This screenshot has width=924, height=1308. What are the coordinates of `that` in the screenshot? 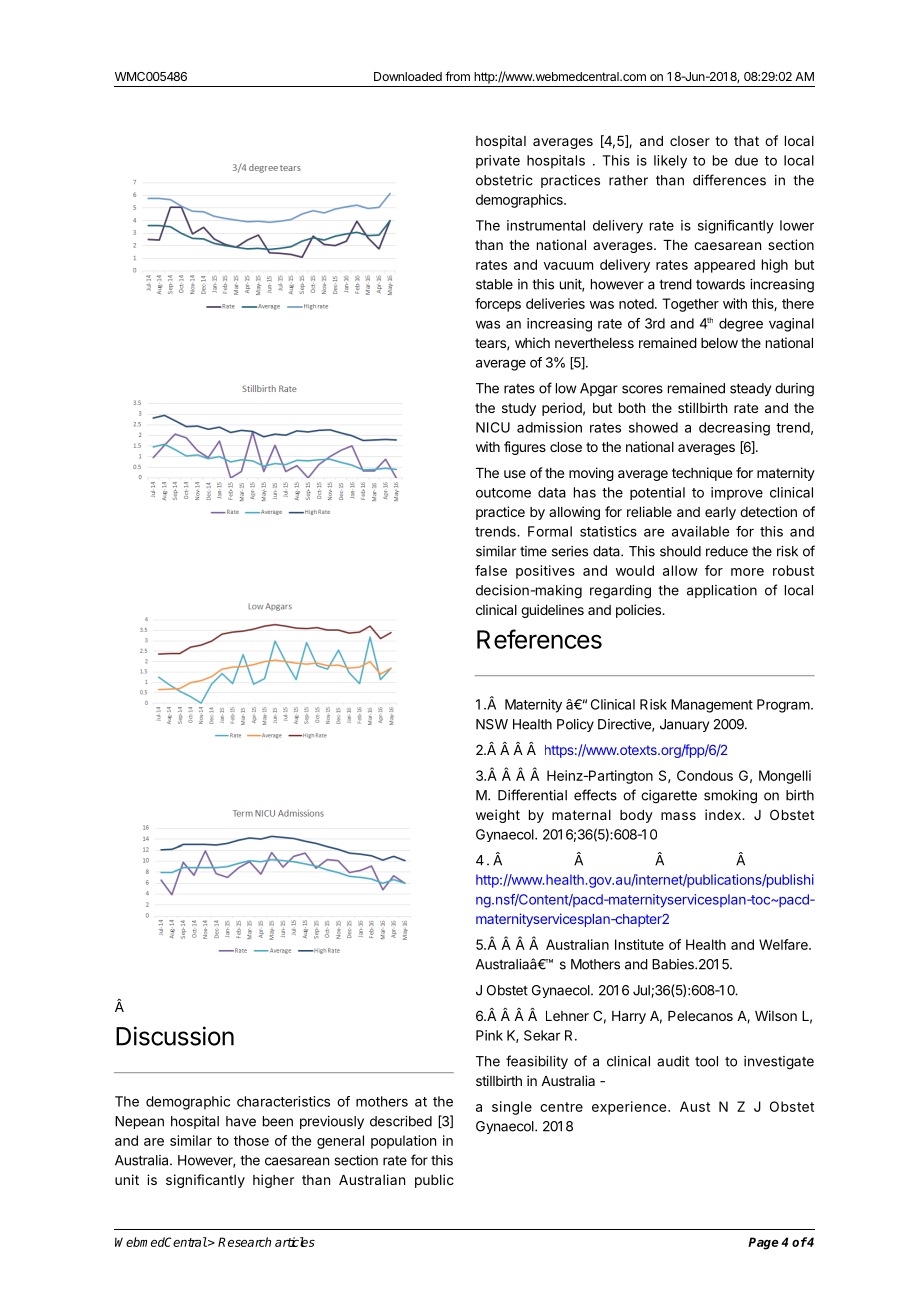 It's located at (746, 141).
